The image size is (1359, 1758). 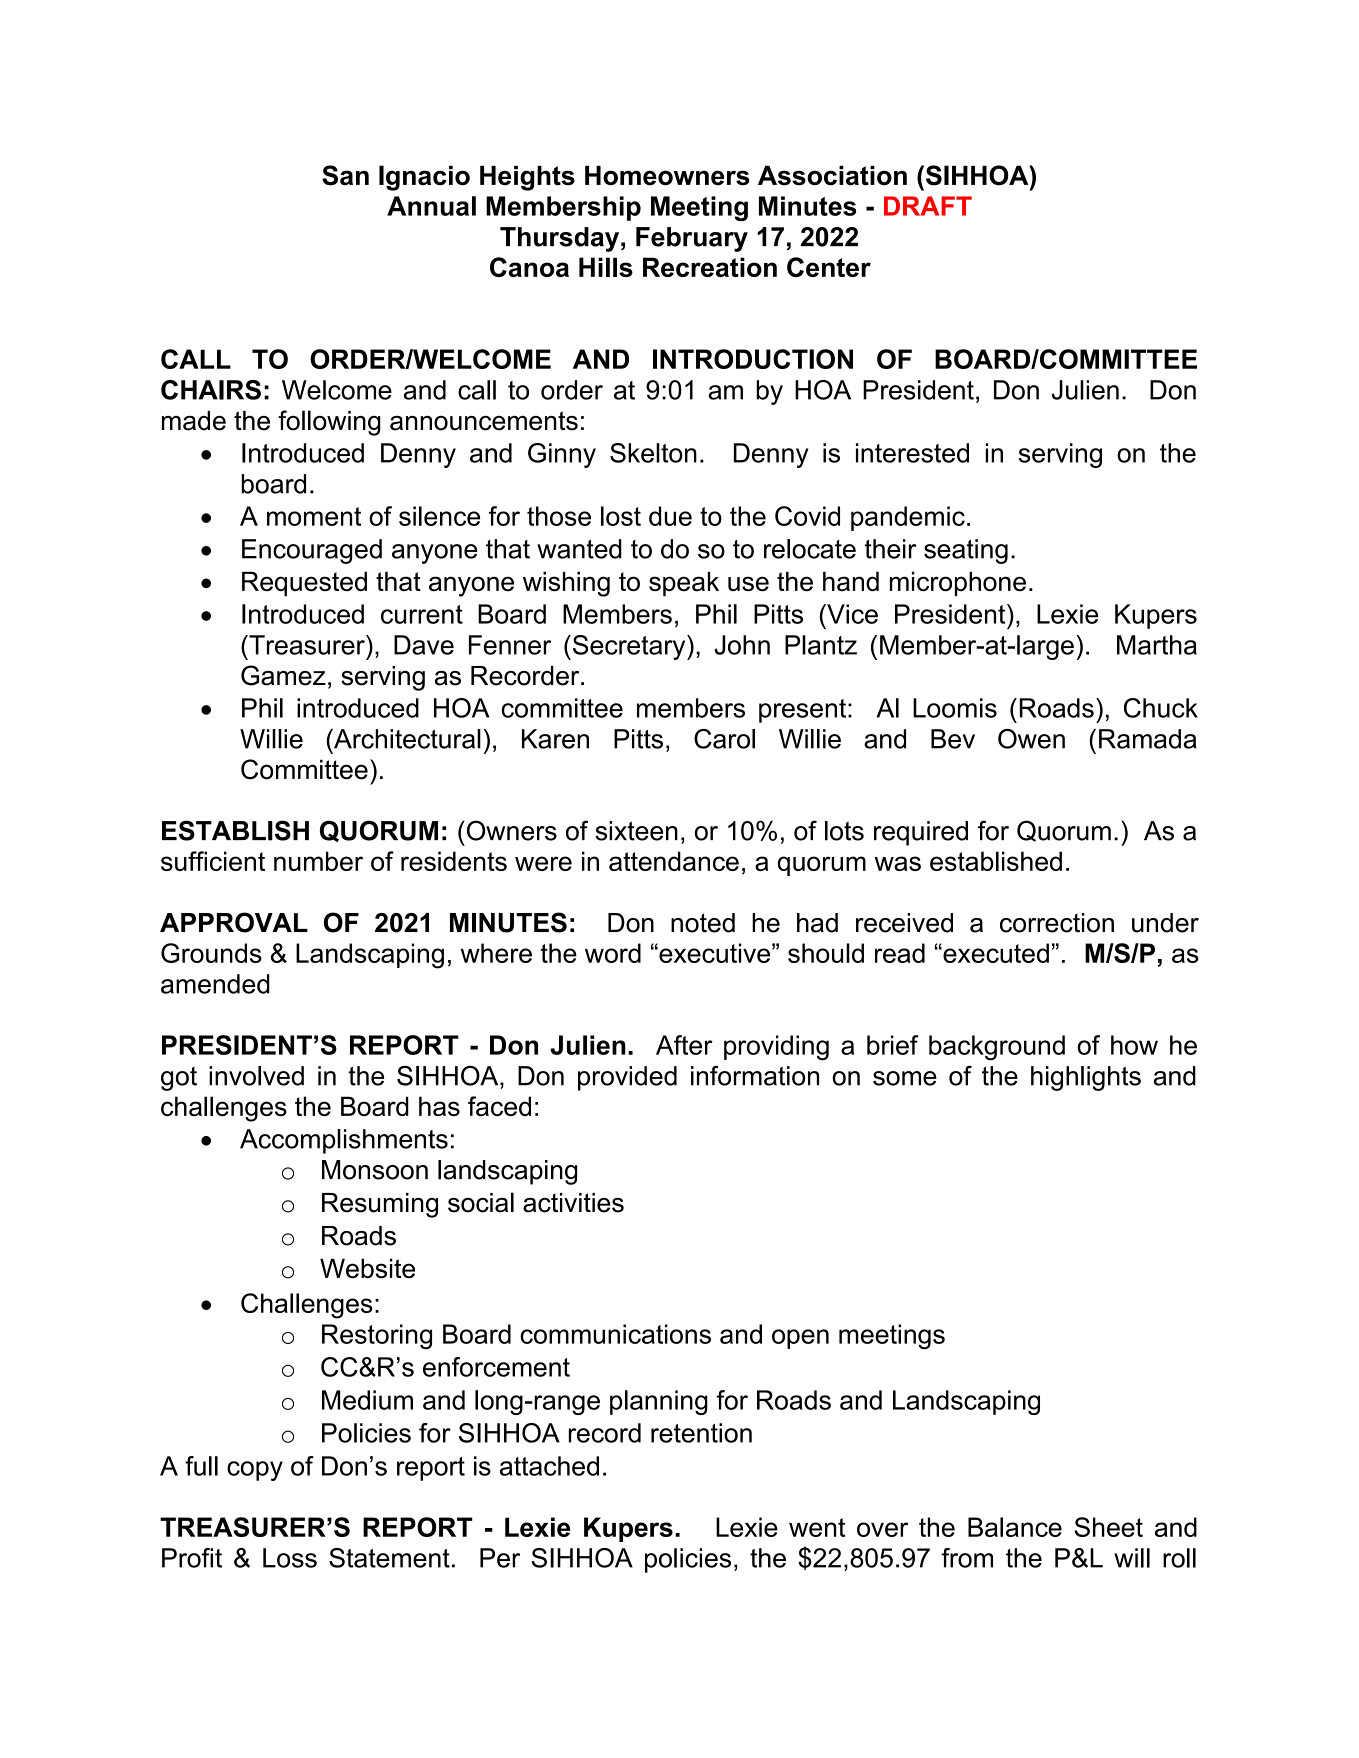 I want to click on DRAFT, so click(x=928, y=206).
